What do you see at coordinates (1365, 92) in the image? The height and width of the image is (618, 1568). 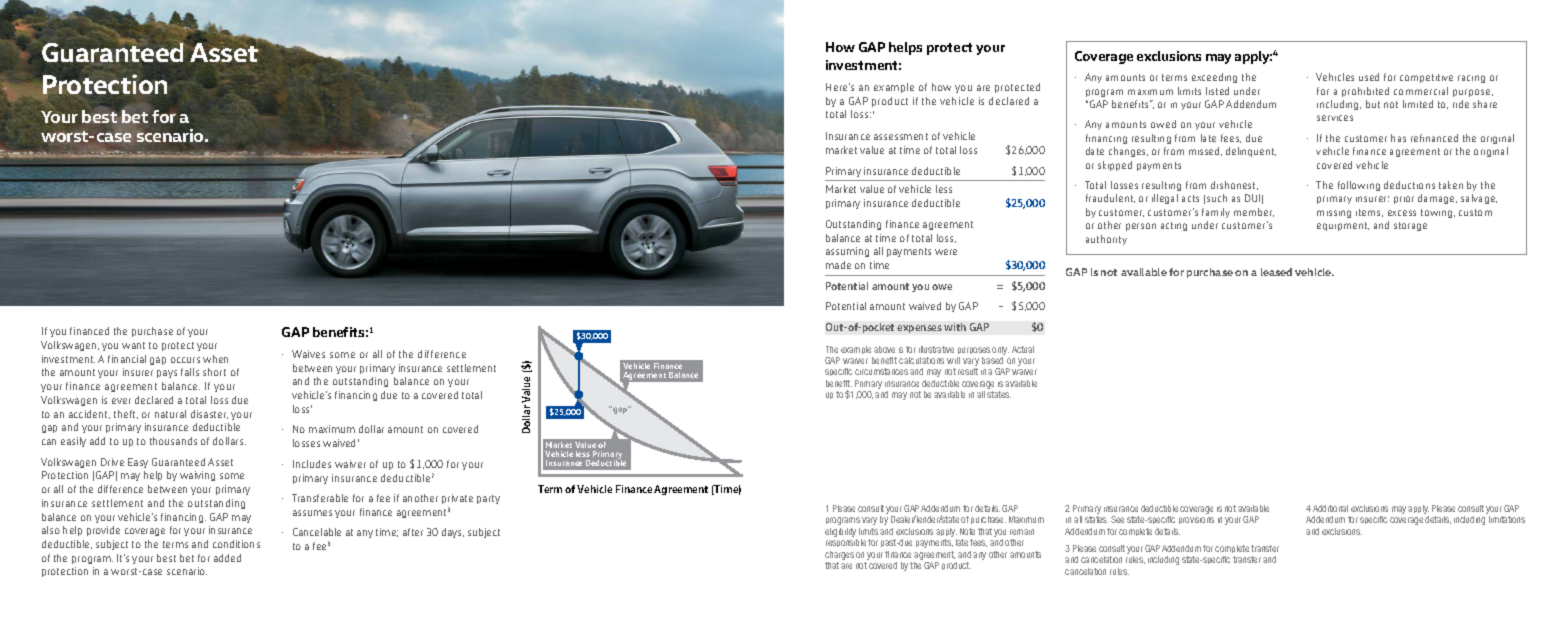 I see `prohibited` at bounding box center [1365, 92].
